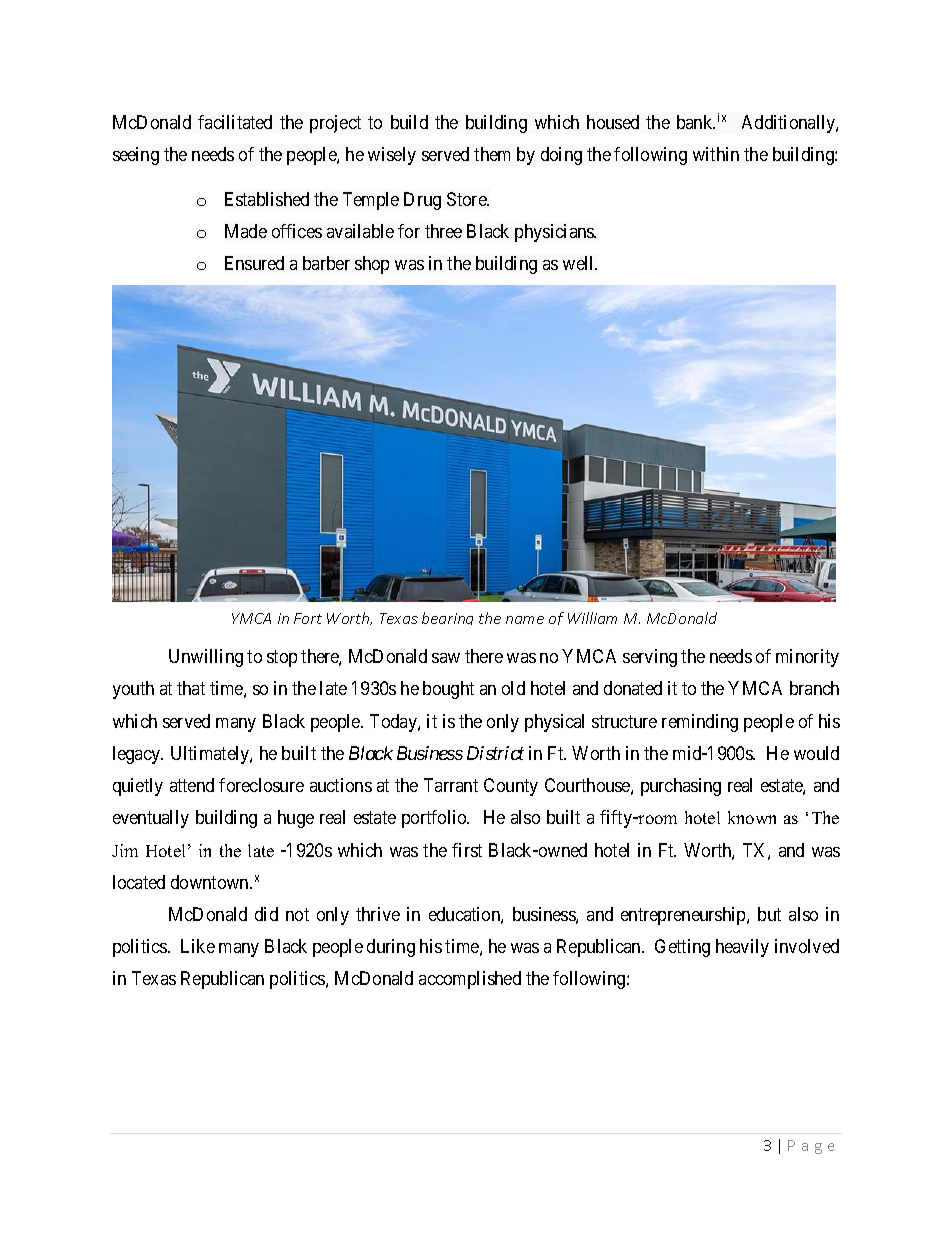 This screenshot has width=952, height=1233. I want to click on attend, so click(192, 785).
